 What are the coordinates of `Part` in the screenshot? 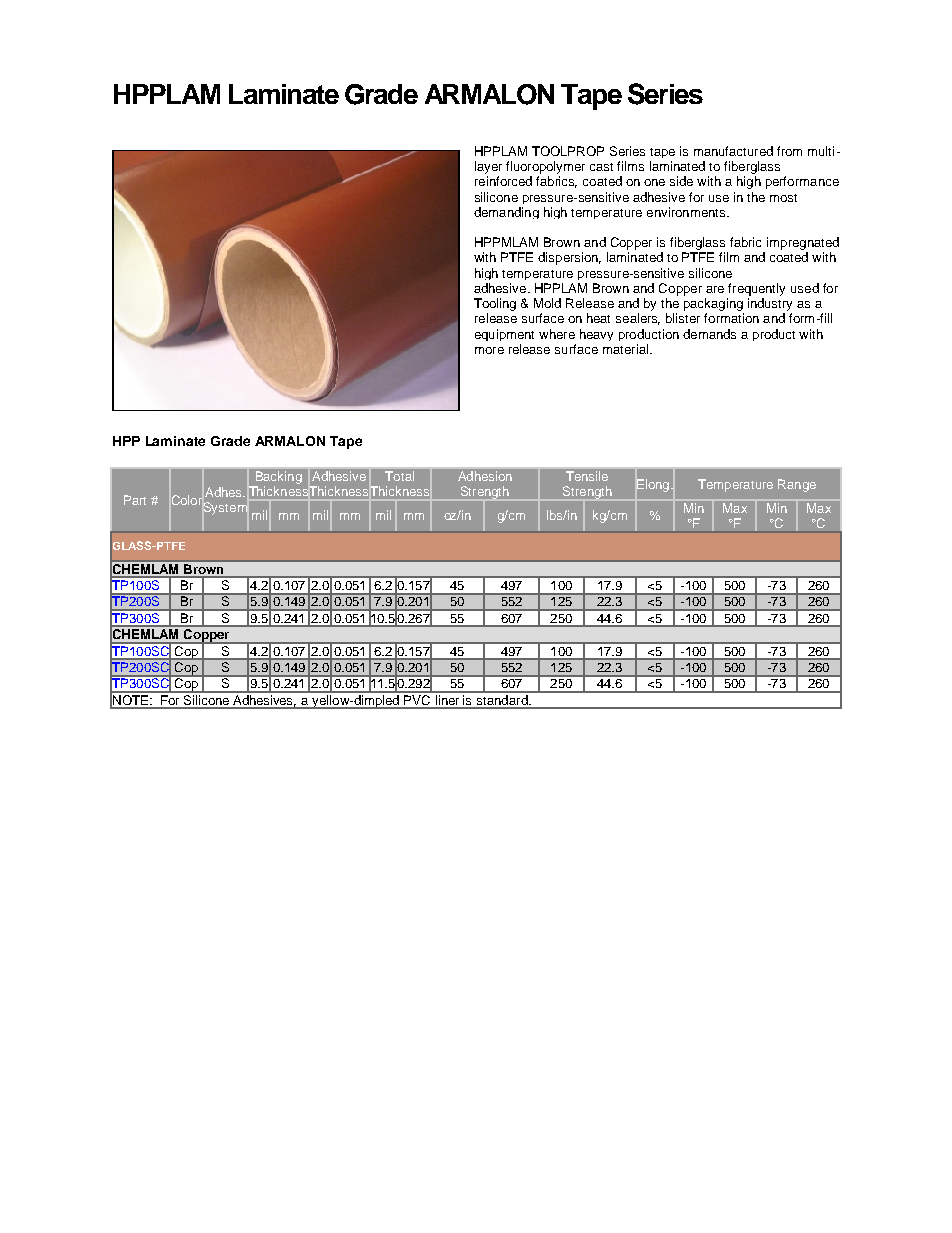 It's located at (135, 500).
